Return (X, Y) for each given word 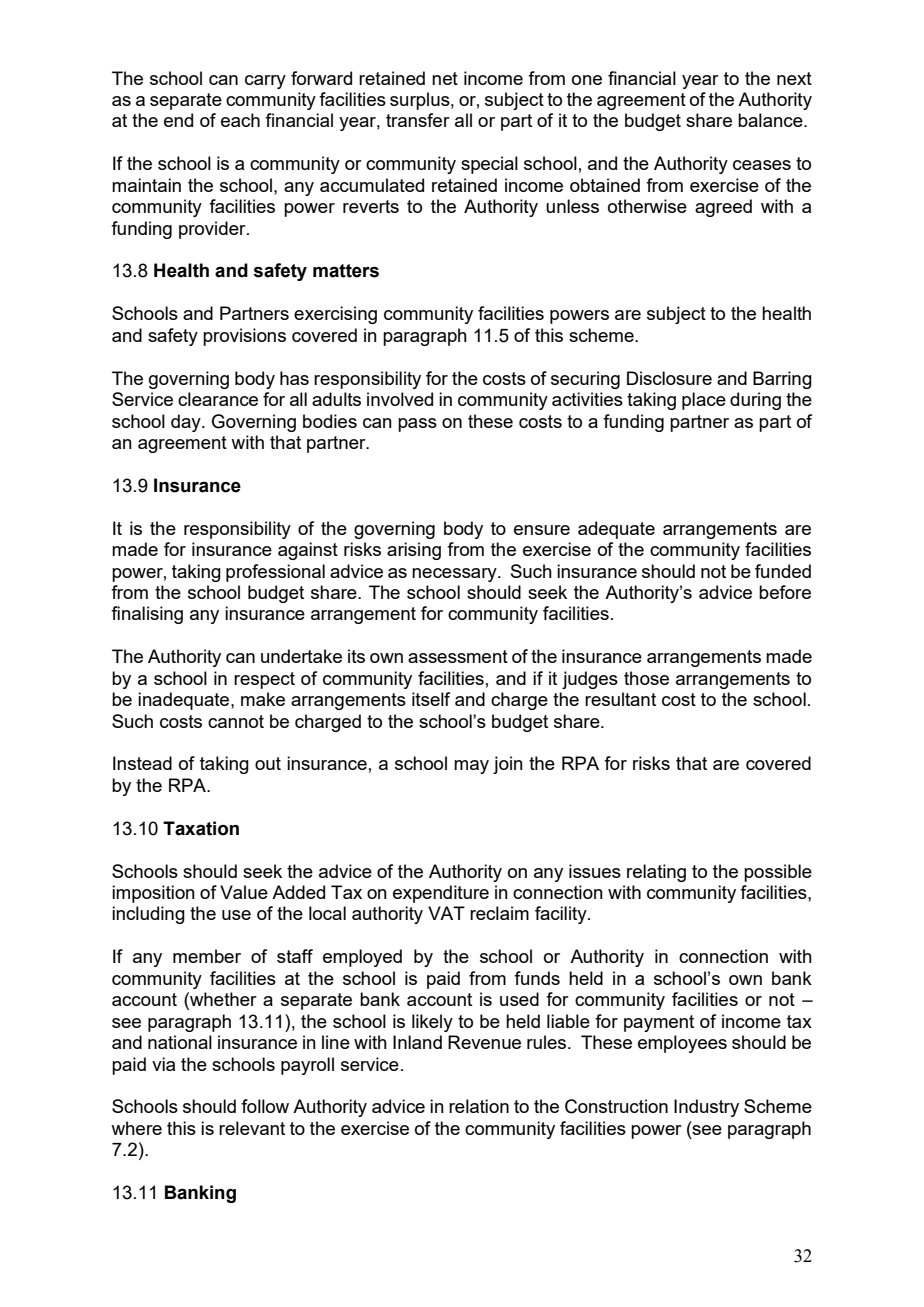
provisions (244, 337)
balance (771, 120)
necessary (455, 575)
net (445, 78)
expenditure (441, 894)
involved (400, 399)
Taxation (201, 828)
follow (265, 1106)
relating (656, 873)
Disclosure (669, 378)
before (785, 592)
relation (479, 1106)
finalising (147, 615)
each (240, 120)
